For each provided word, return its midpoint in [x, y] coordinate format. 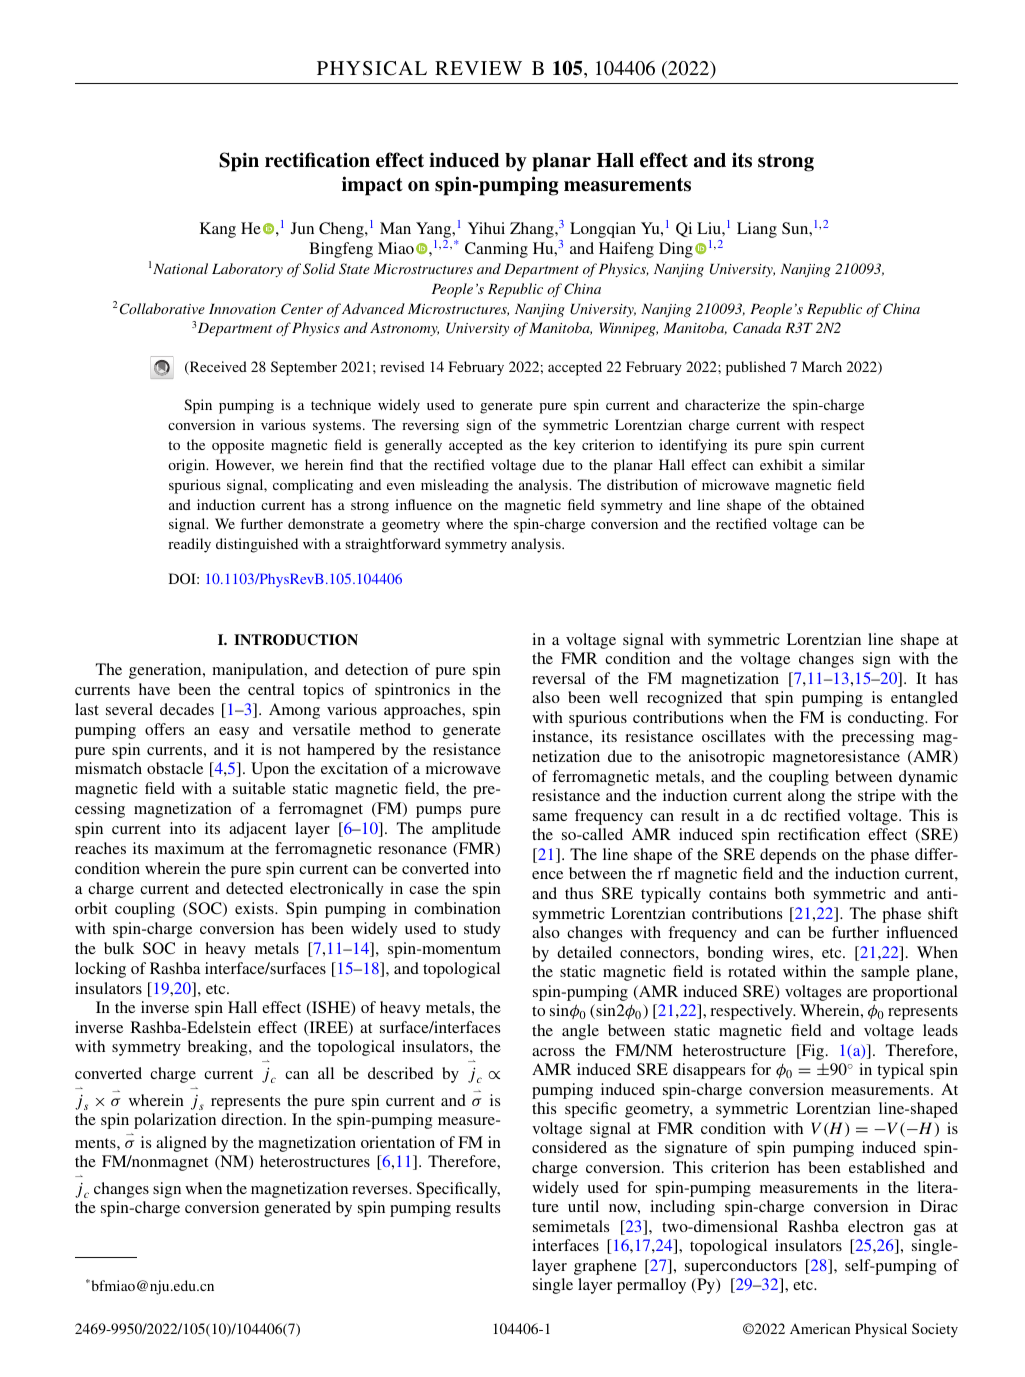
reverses [381, 1190]
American [820, 1328]
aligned [181, 1144]
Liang [757, 230]
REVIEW [478, 68]
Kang [218, 230]
